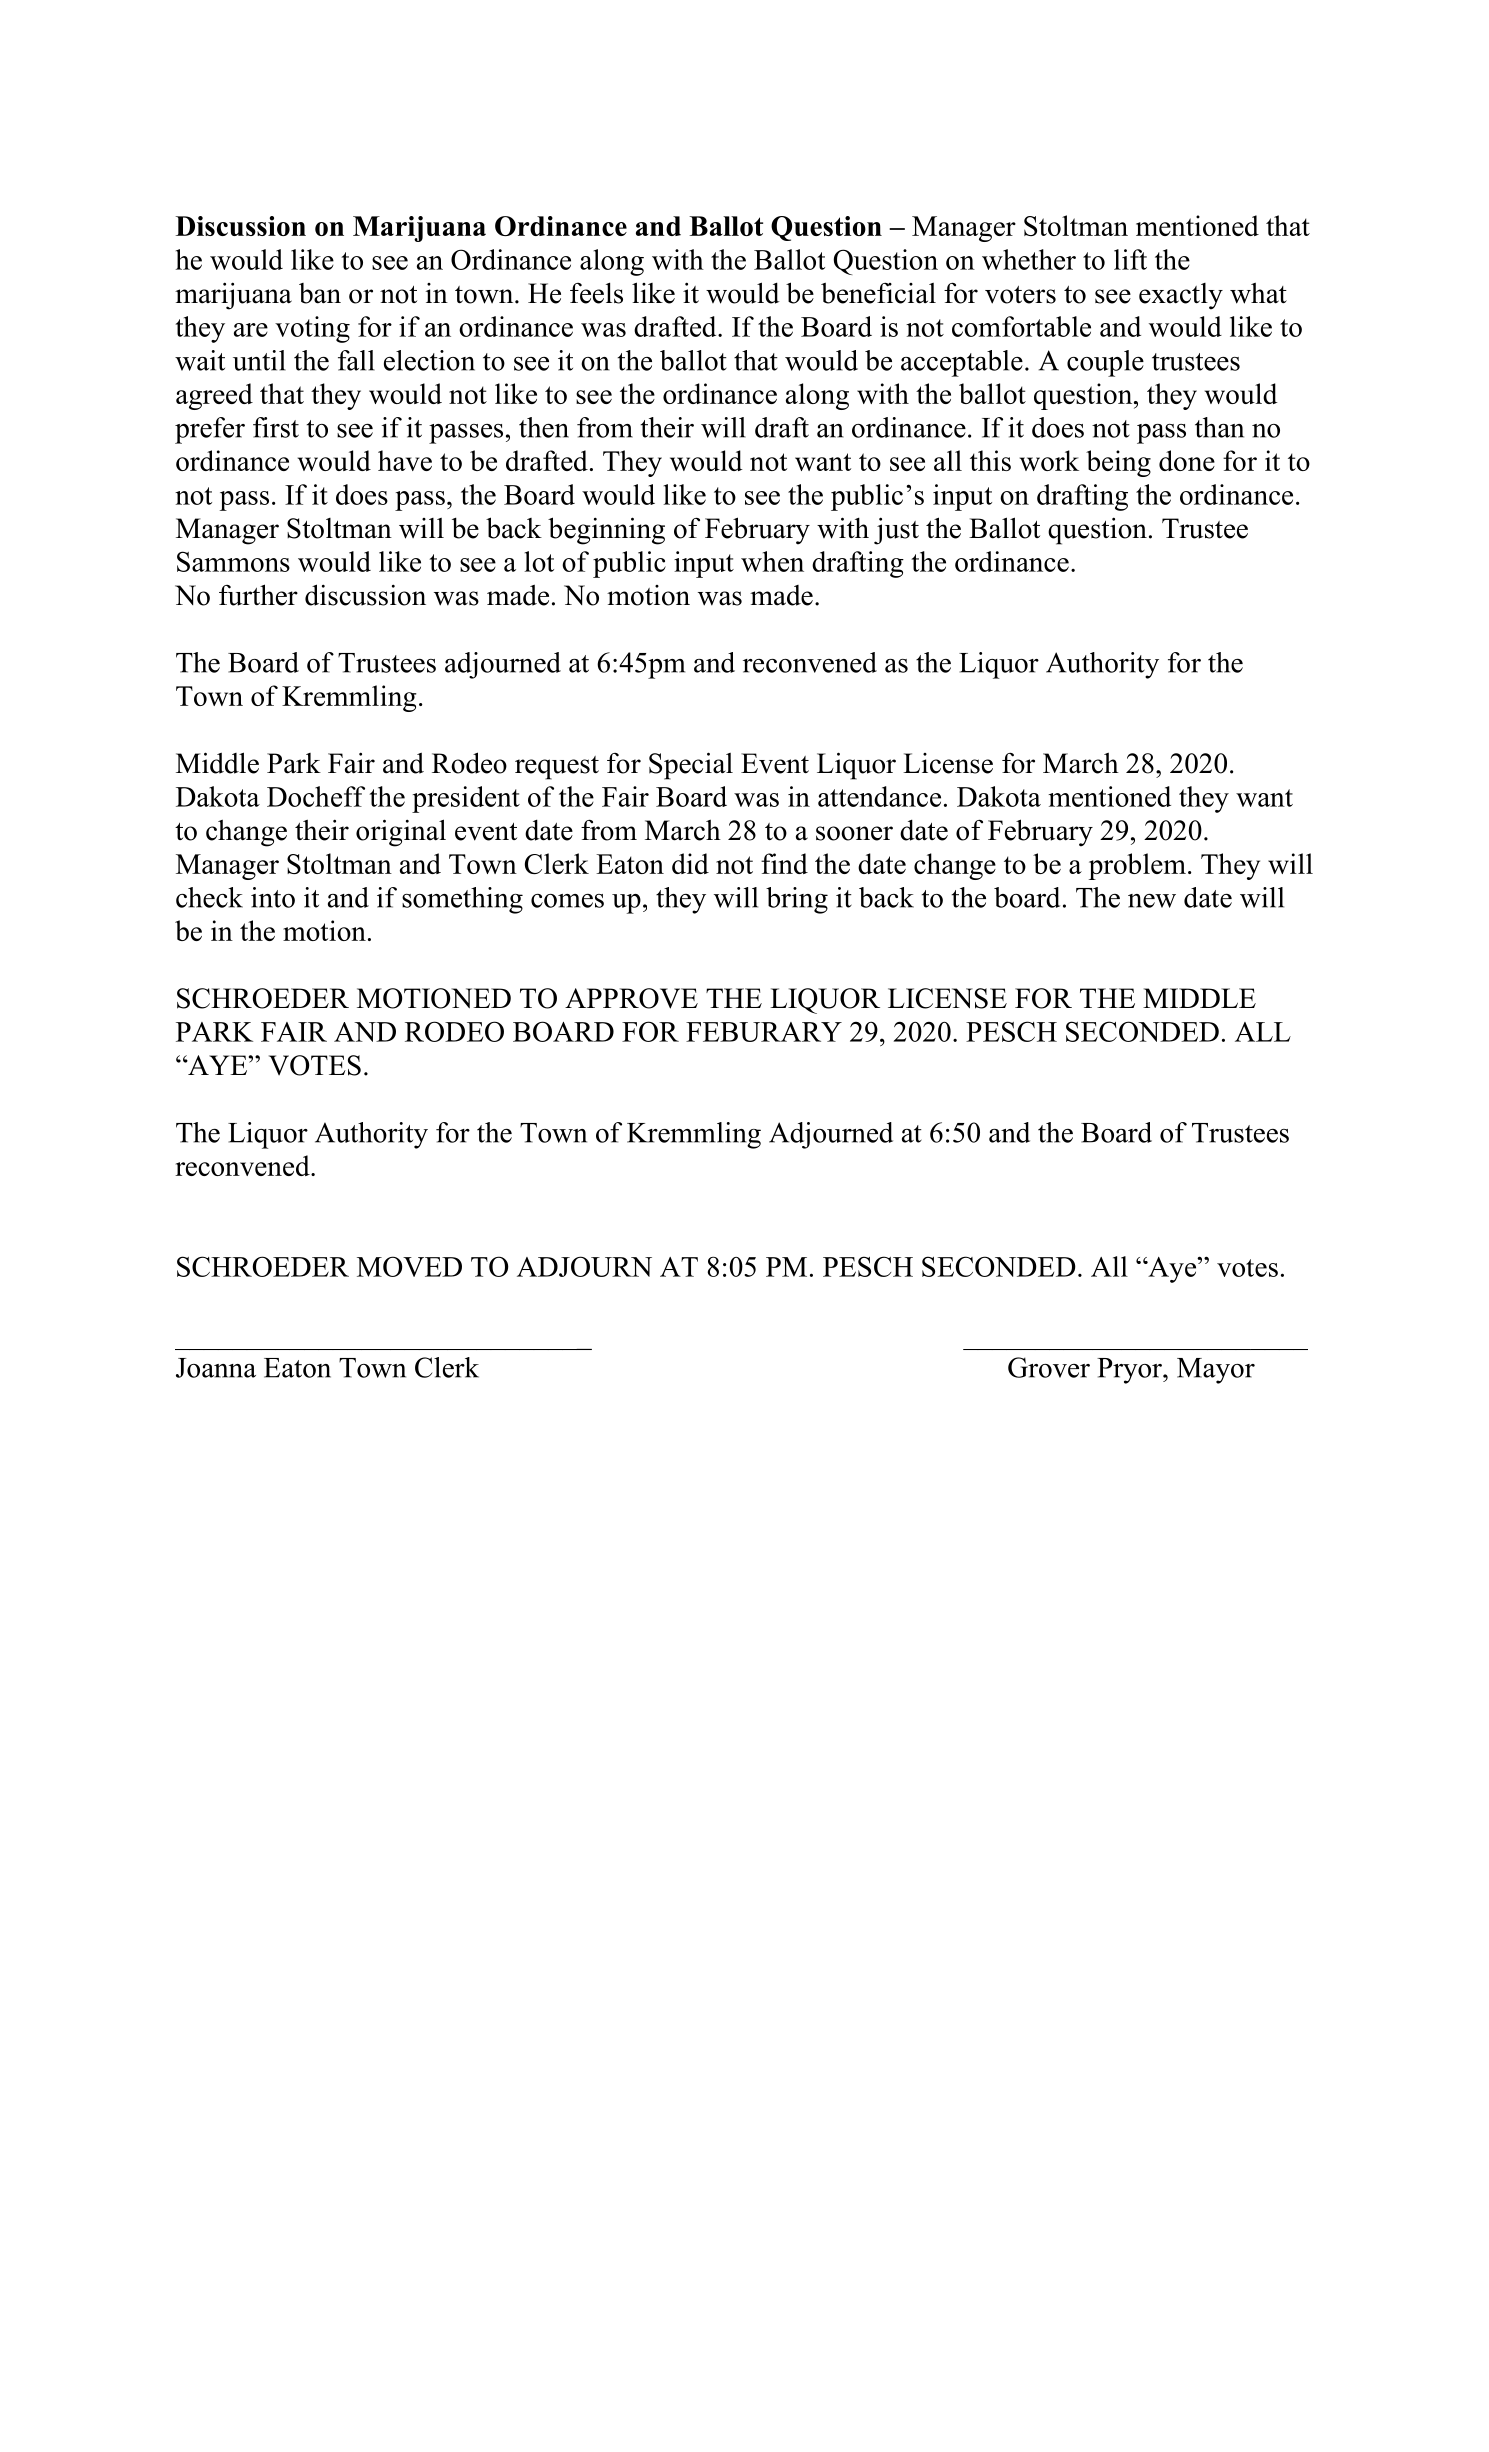 This page has height=2452, width=1489. I want to click on Pryor, so click(1130, 1371).
